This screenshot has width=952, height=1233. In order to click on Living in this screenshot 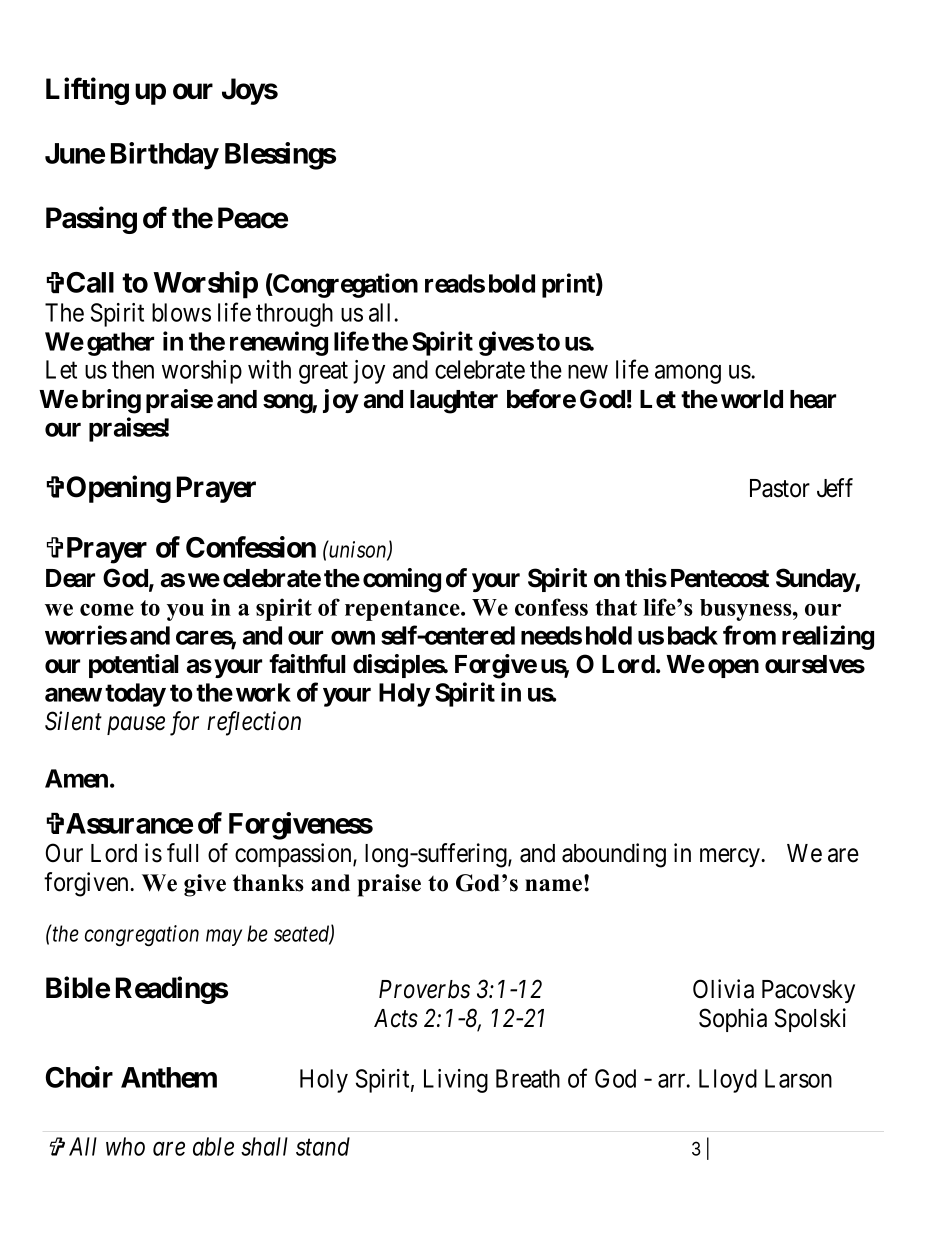, I will do `click(456, 1081)`.
